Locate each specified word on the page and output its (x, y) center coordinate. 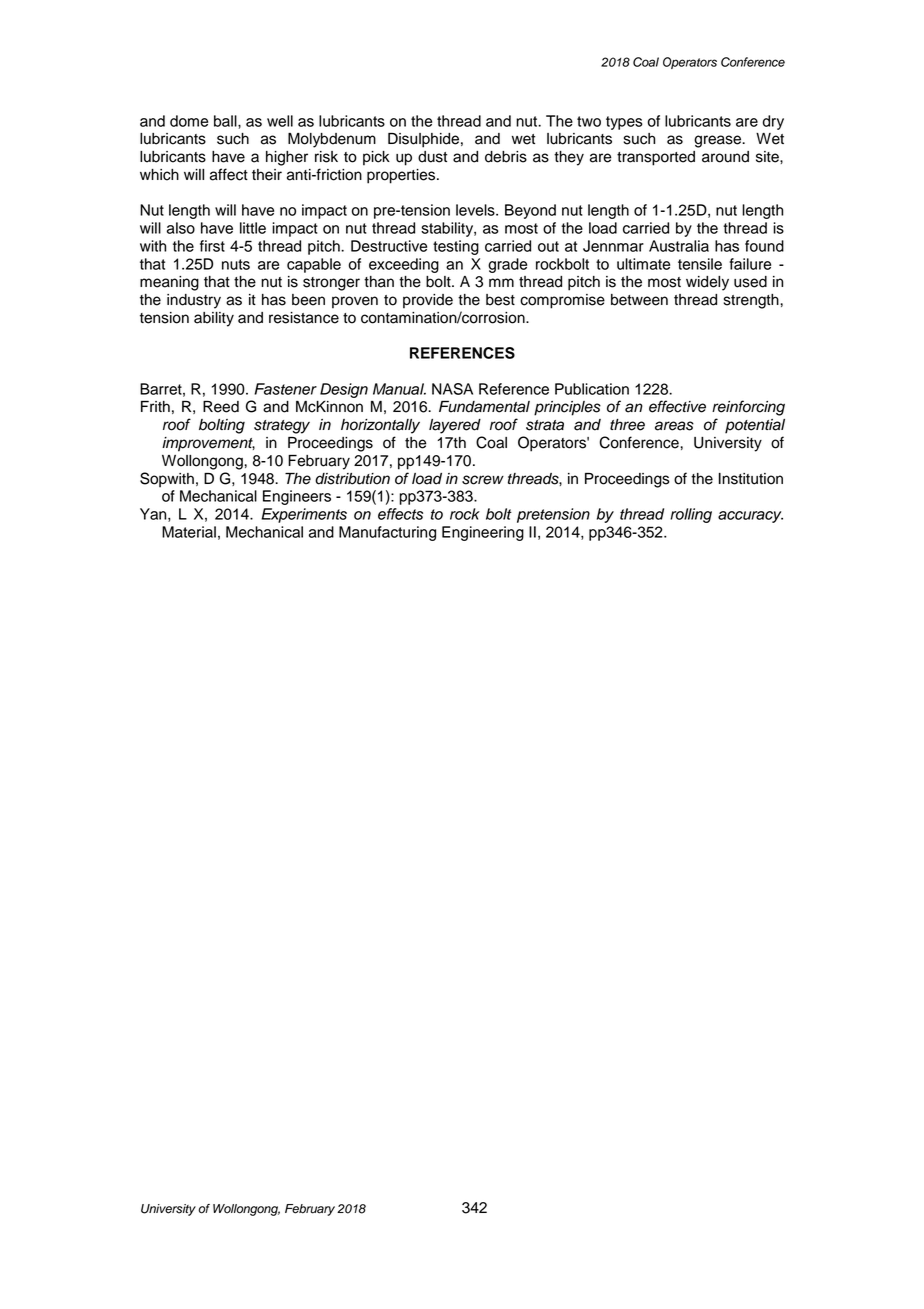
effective (677, 406)
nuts (236, 264)
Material (189, 532)
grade (507, 265)
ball (226, 121)
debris (506, 157)
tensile (700, 264)
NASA (452, 389)
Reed (221, 407)
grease (719, 141)
